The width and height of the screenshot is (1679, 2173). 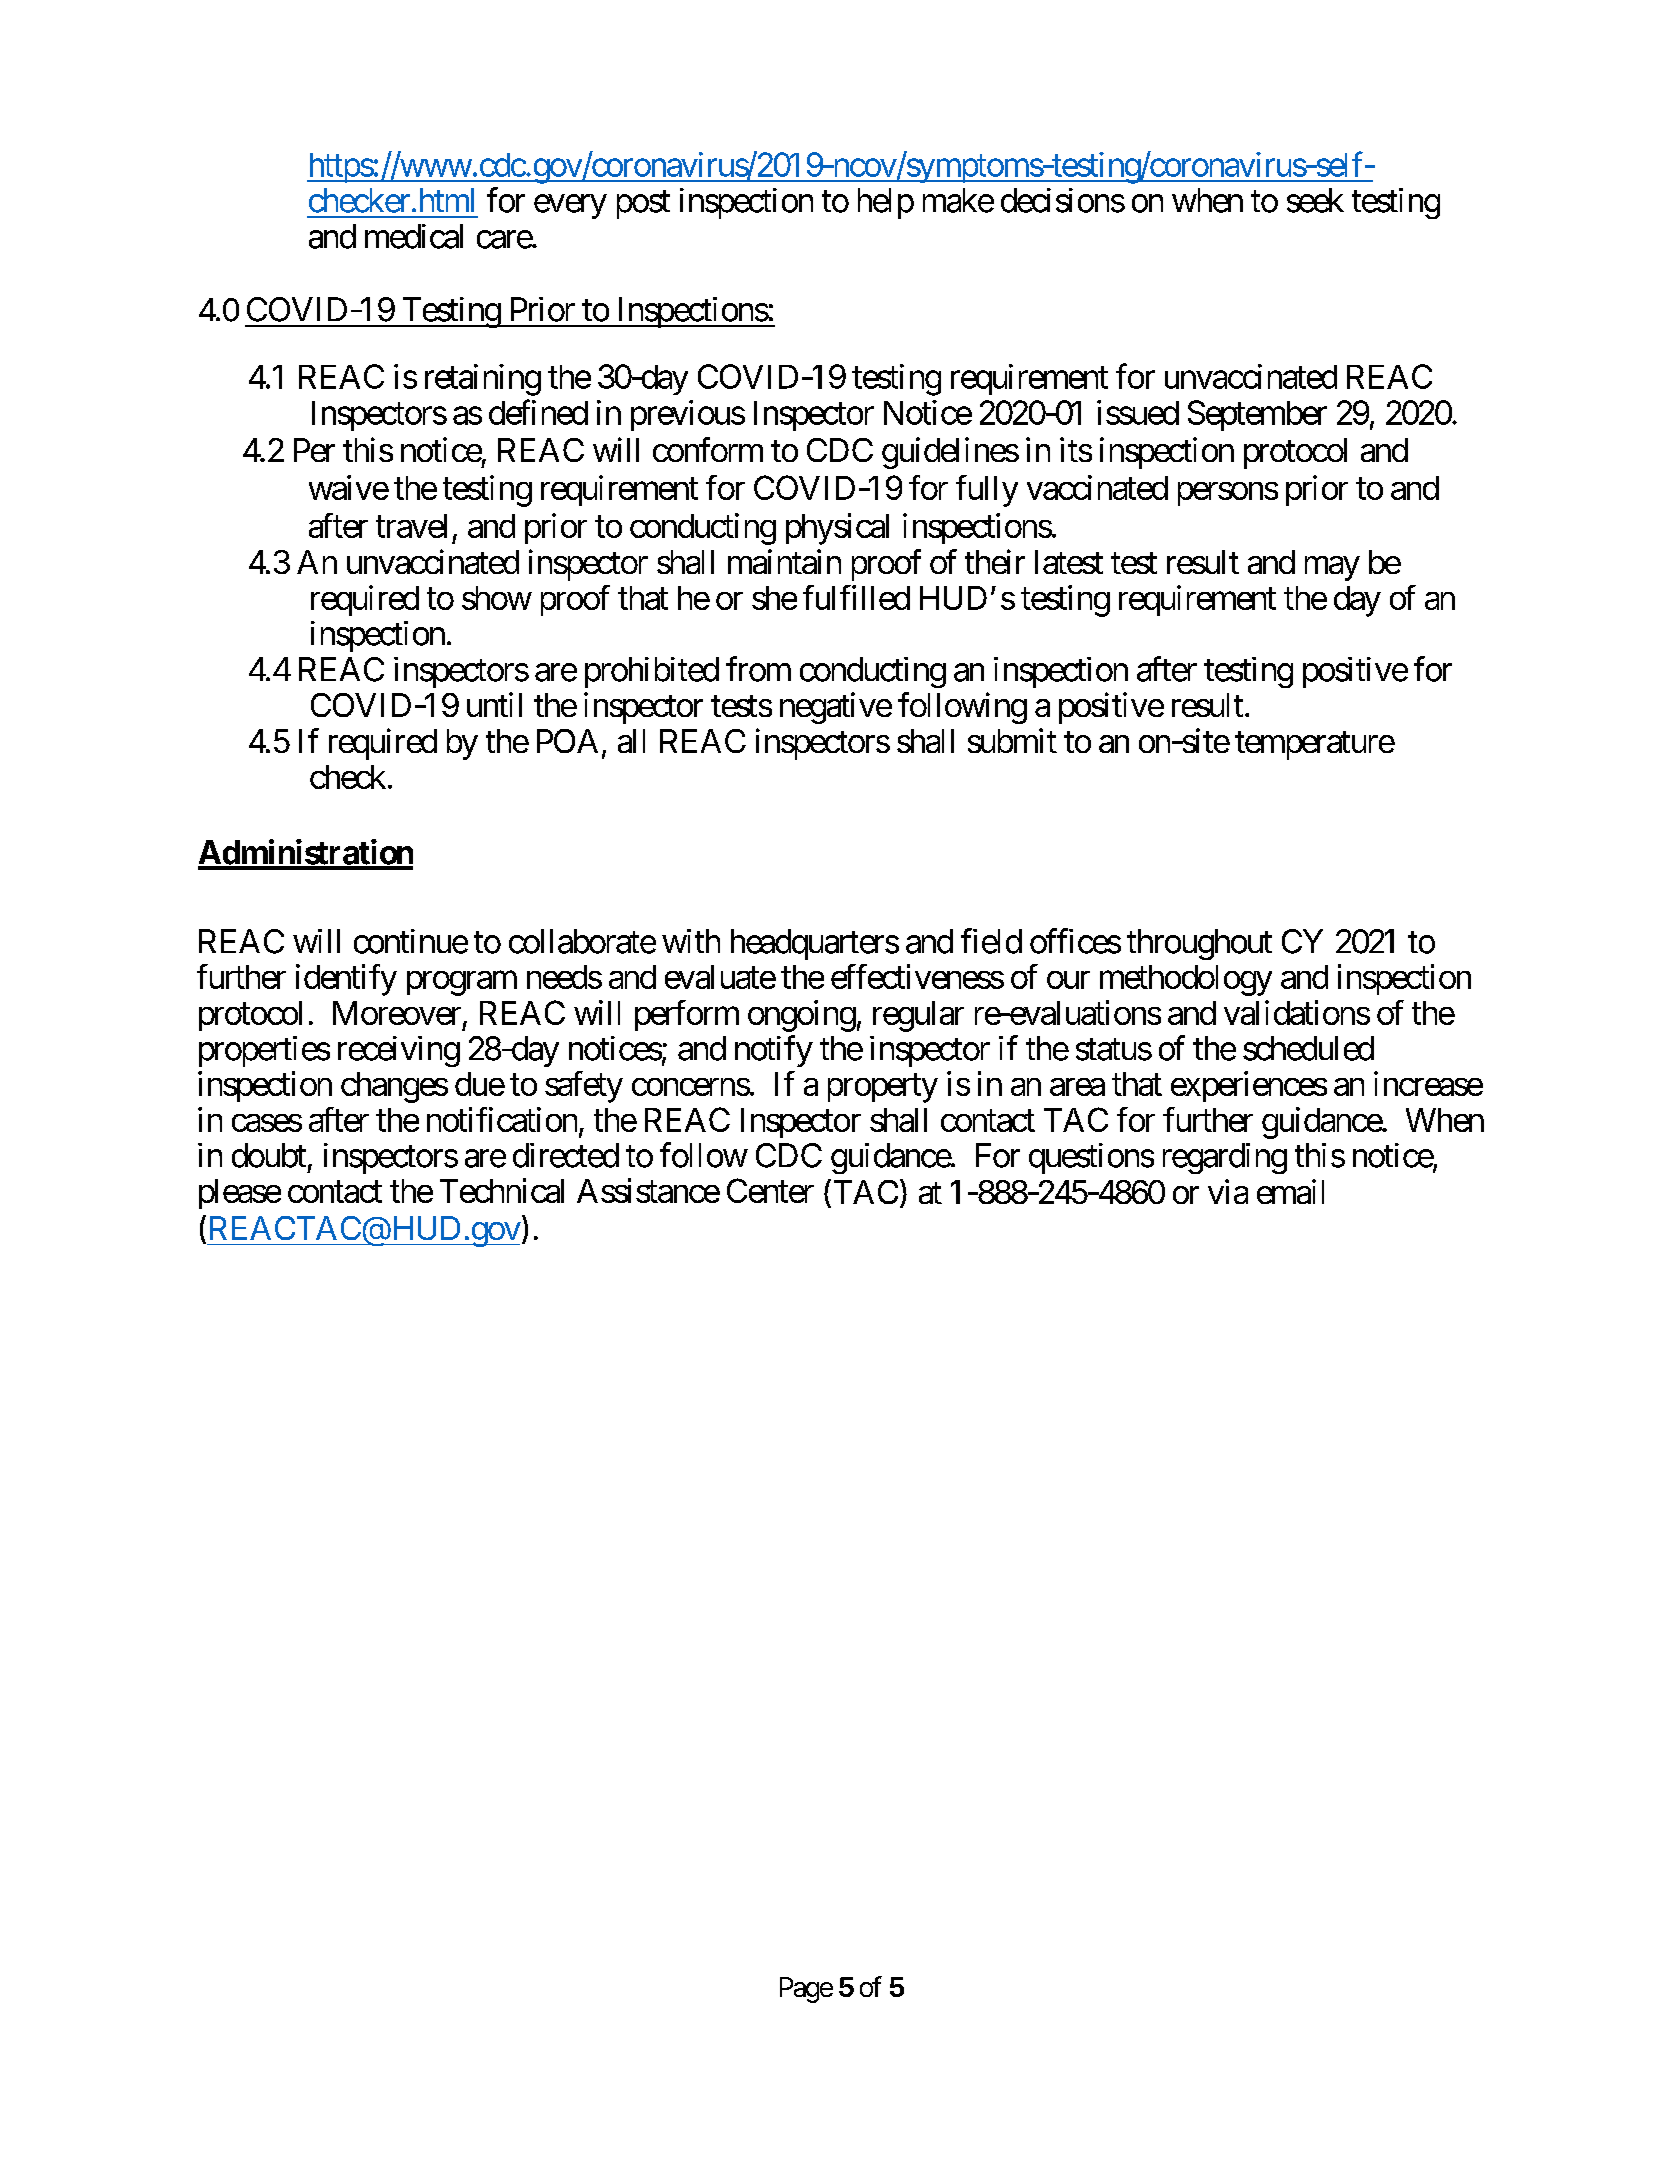 I want to click on Technical, so click(x=502, y=1190).
